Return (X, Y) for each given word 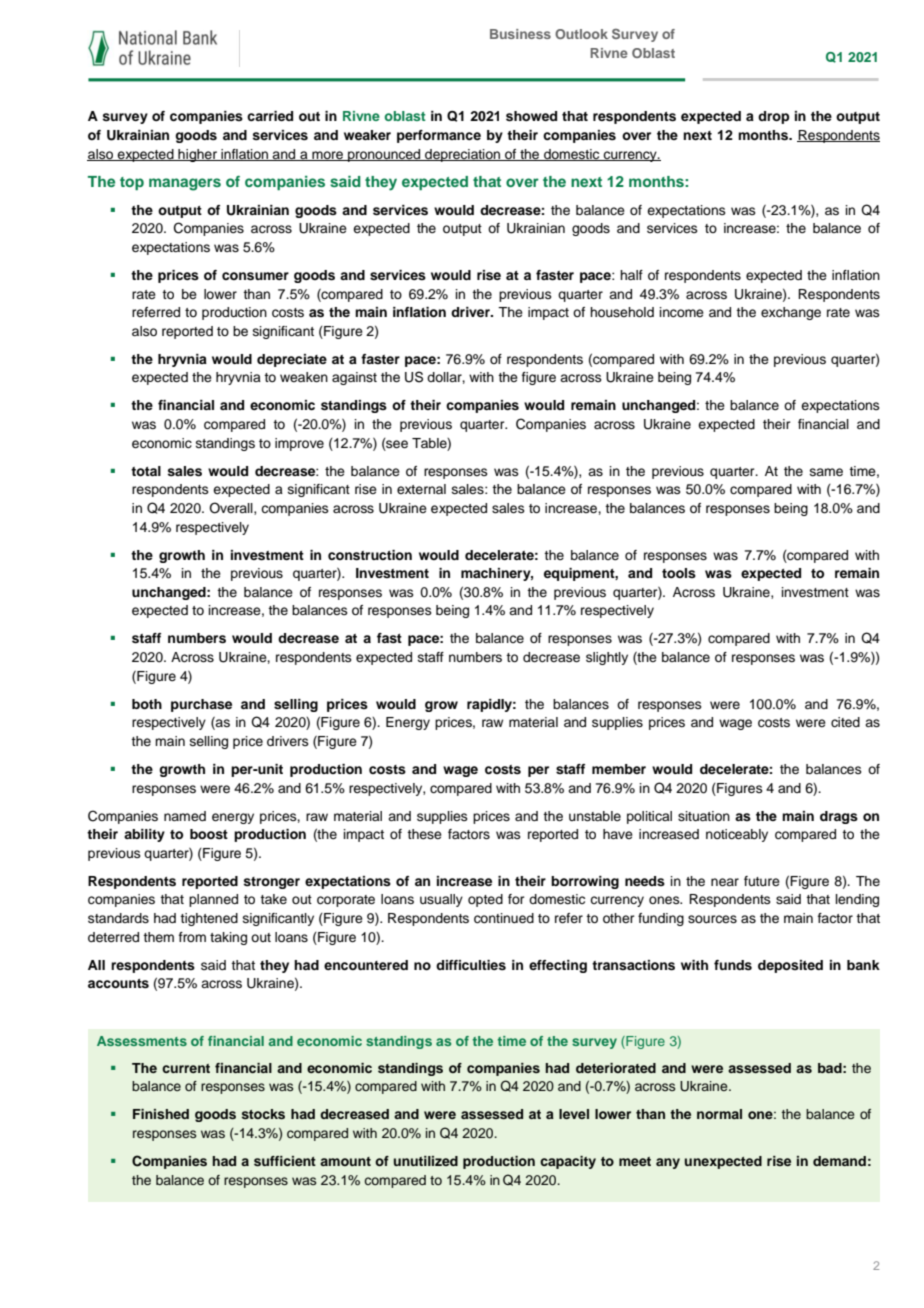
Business (520, 34)
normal (719, 1114)
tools (679, 573)
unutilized (426, 1161)
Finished (161, 1114)
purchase (201, 705)
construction (370, 555)
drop (773, 117)
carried (270, 116)
